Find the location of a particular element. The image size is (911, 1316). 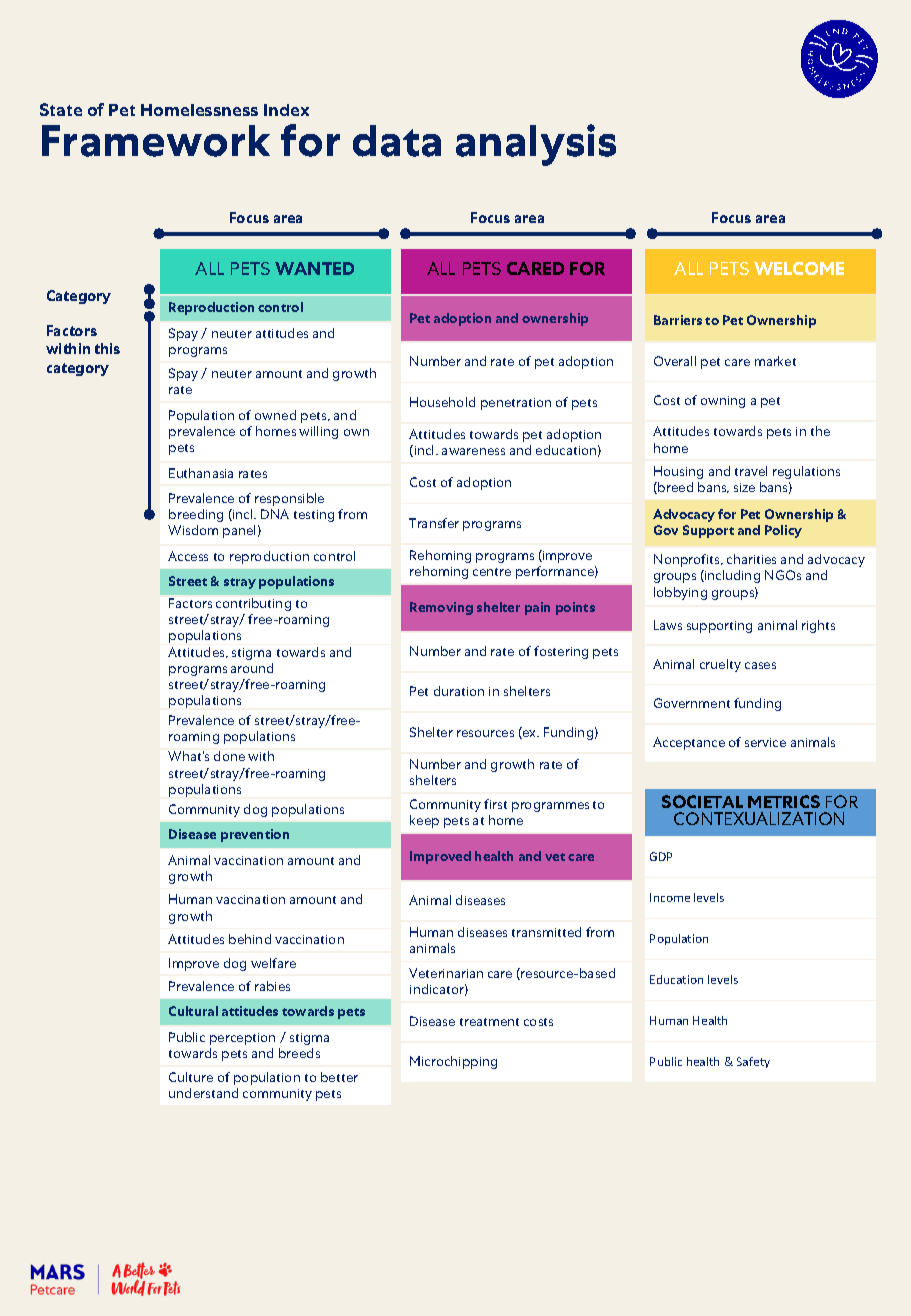

duration is located at coordinates (459, 691).
